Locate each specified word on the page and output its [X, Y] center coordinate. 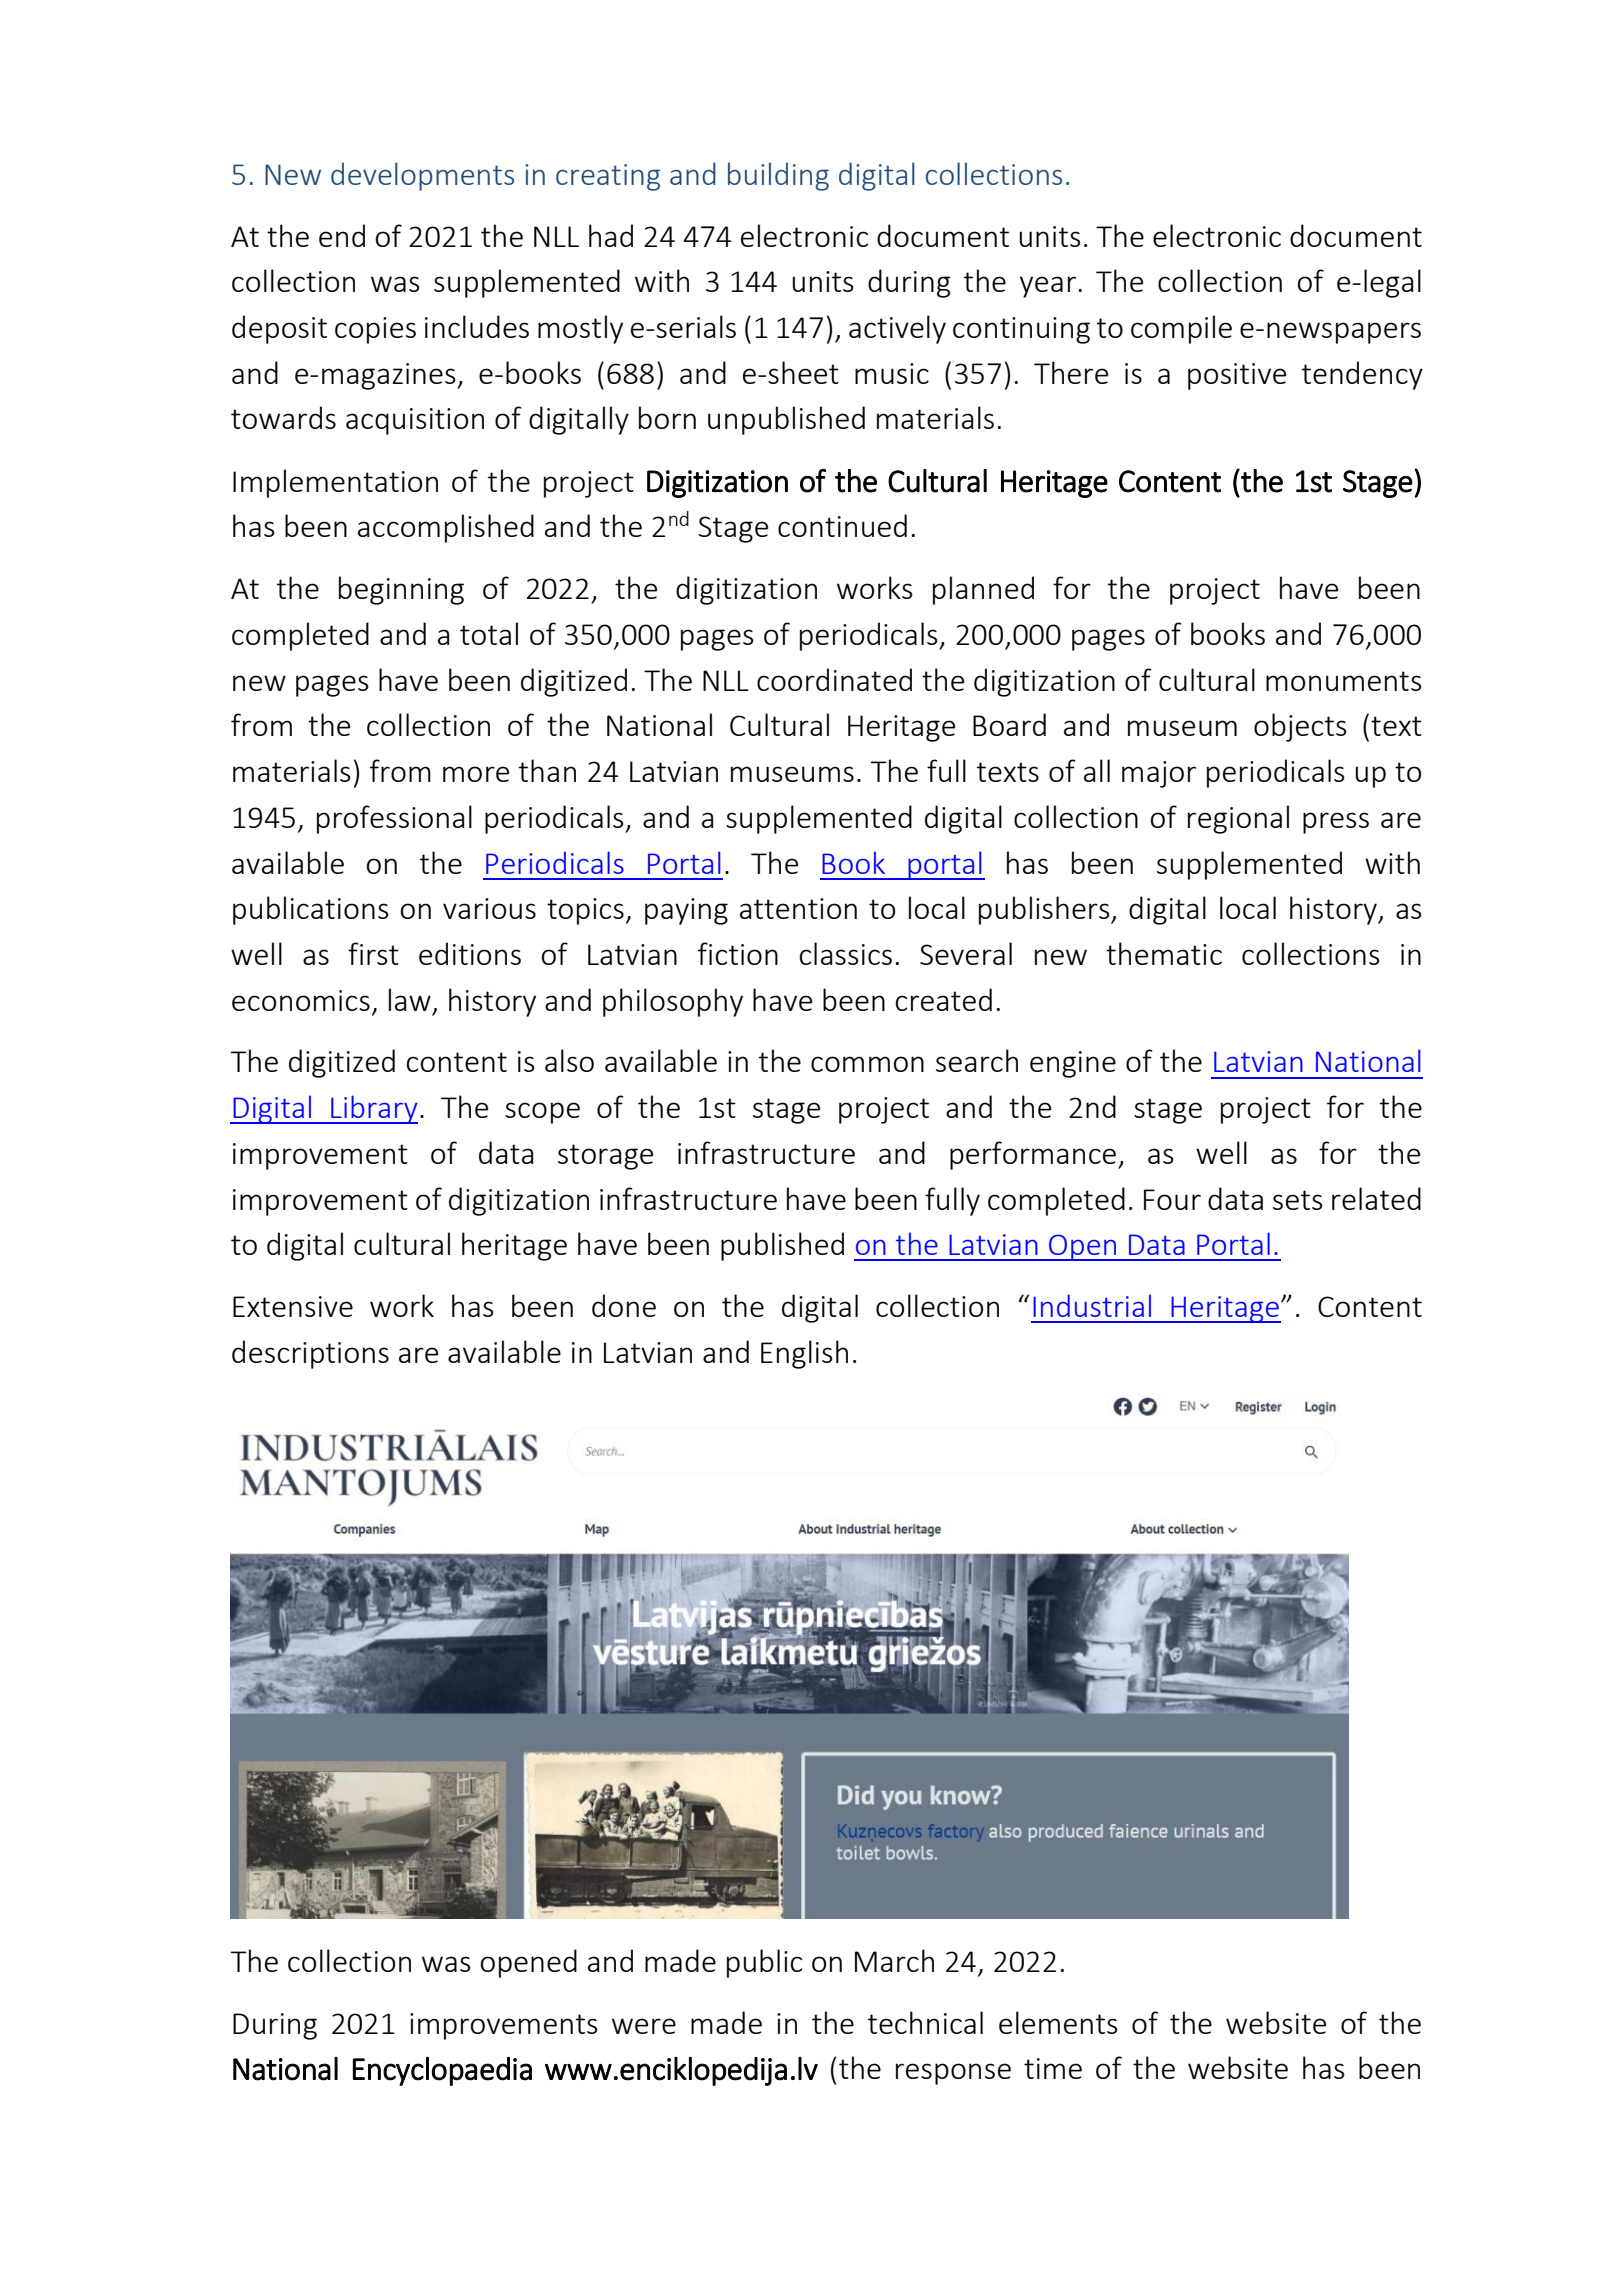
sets [1298, 1200]
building [778, 176]
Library [373, 1109]
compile [1181, 329]
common [867, 1064]
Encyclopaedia [442, 2071]
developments [422, 176]
